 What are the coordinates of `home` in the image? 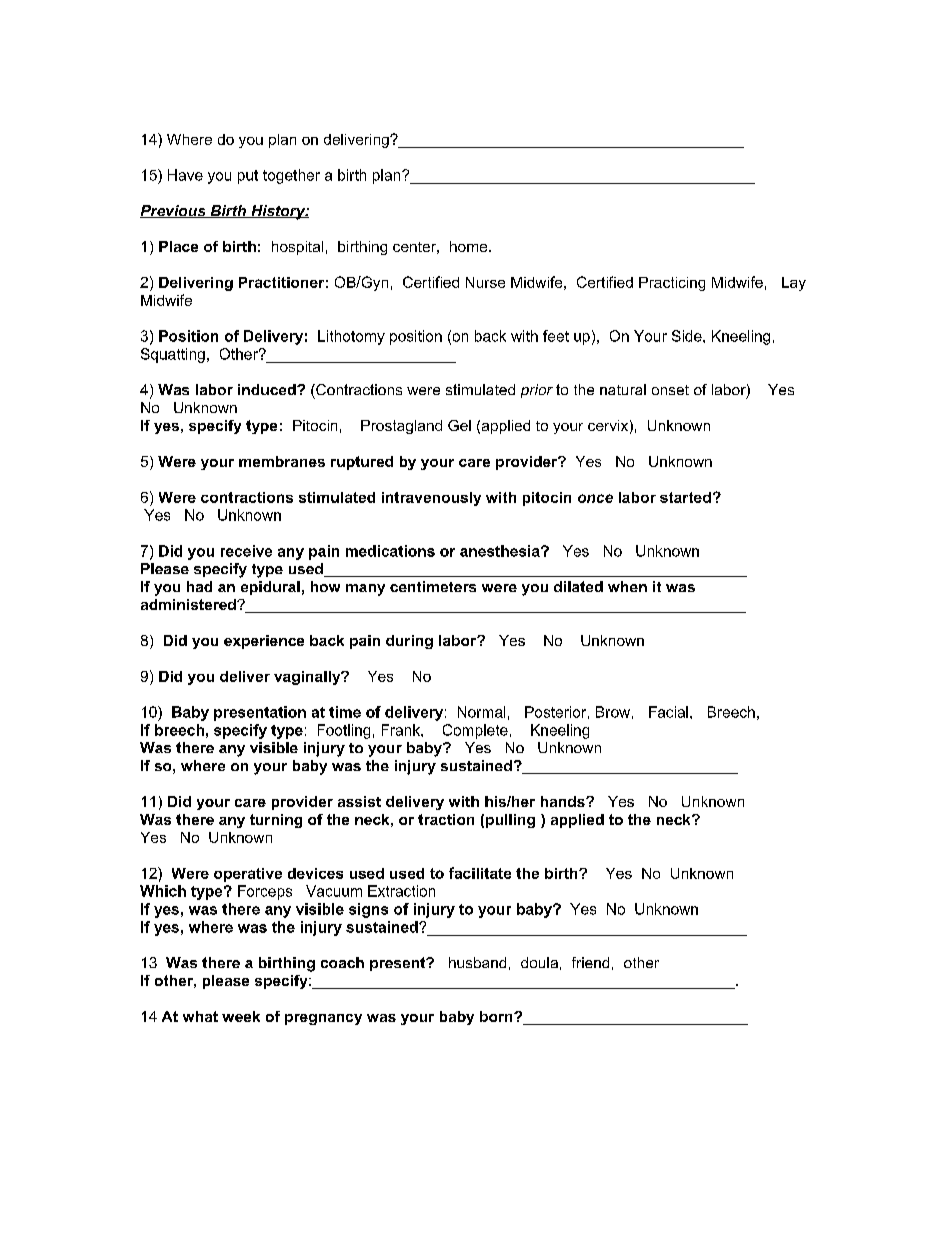 It's located at (470, 246).
